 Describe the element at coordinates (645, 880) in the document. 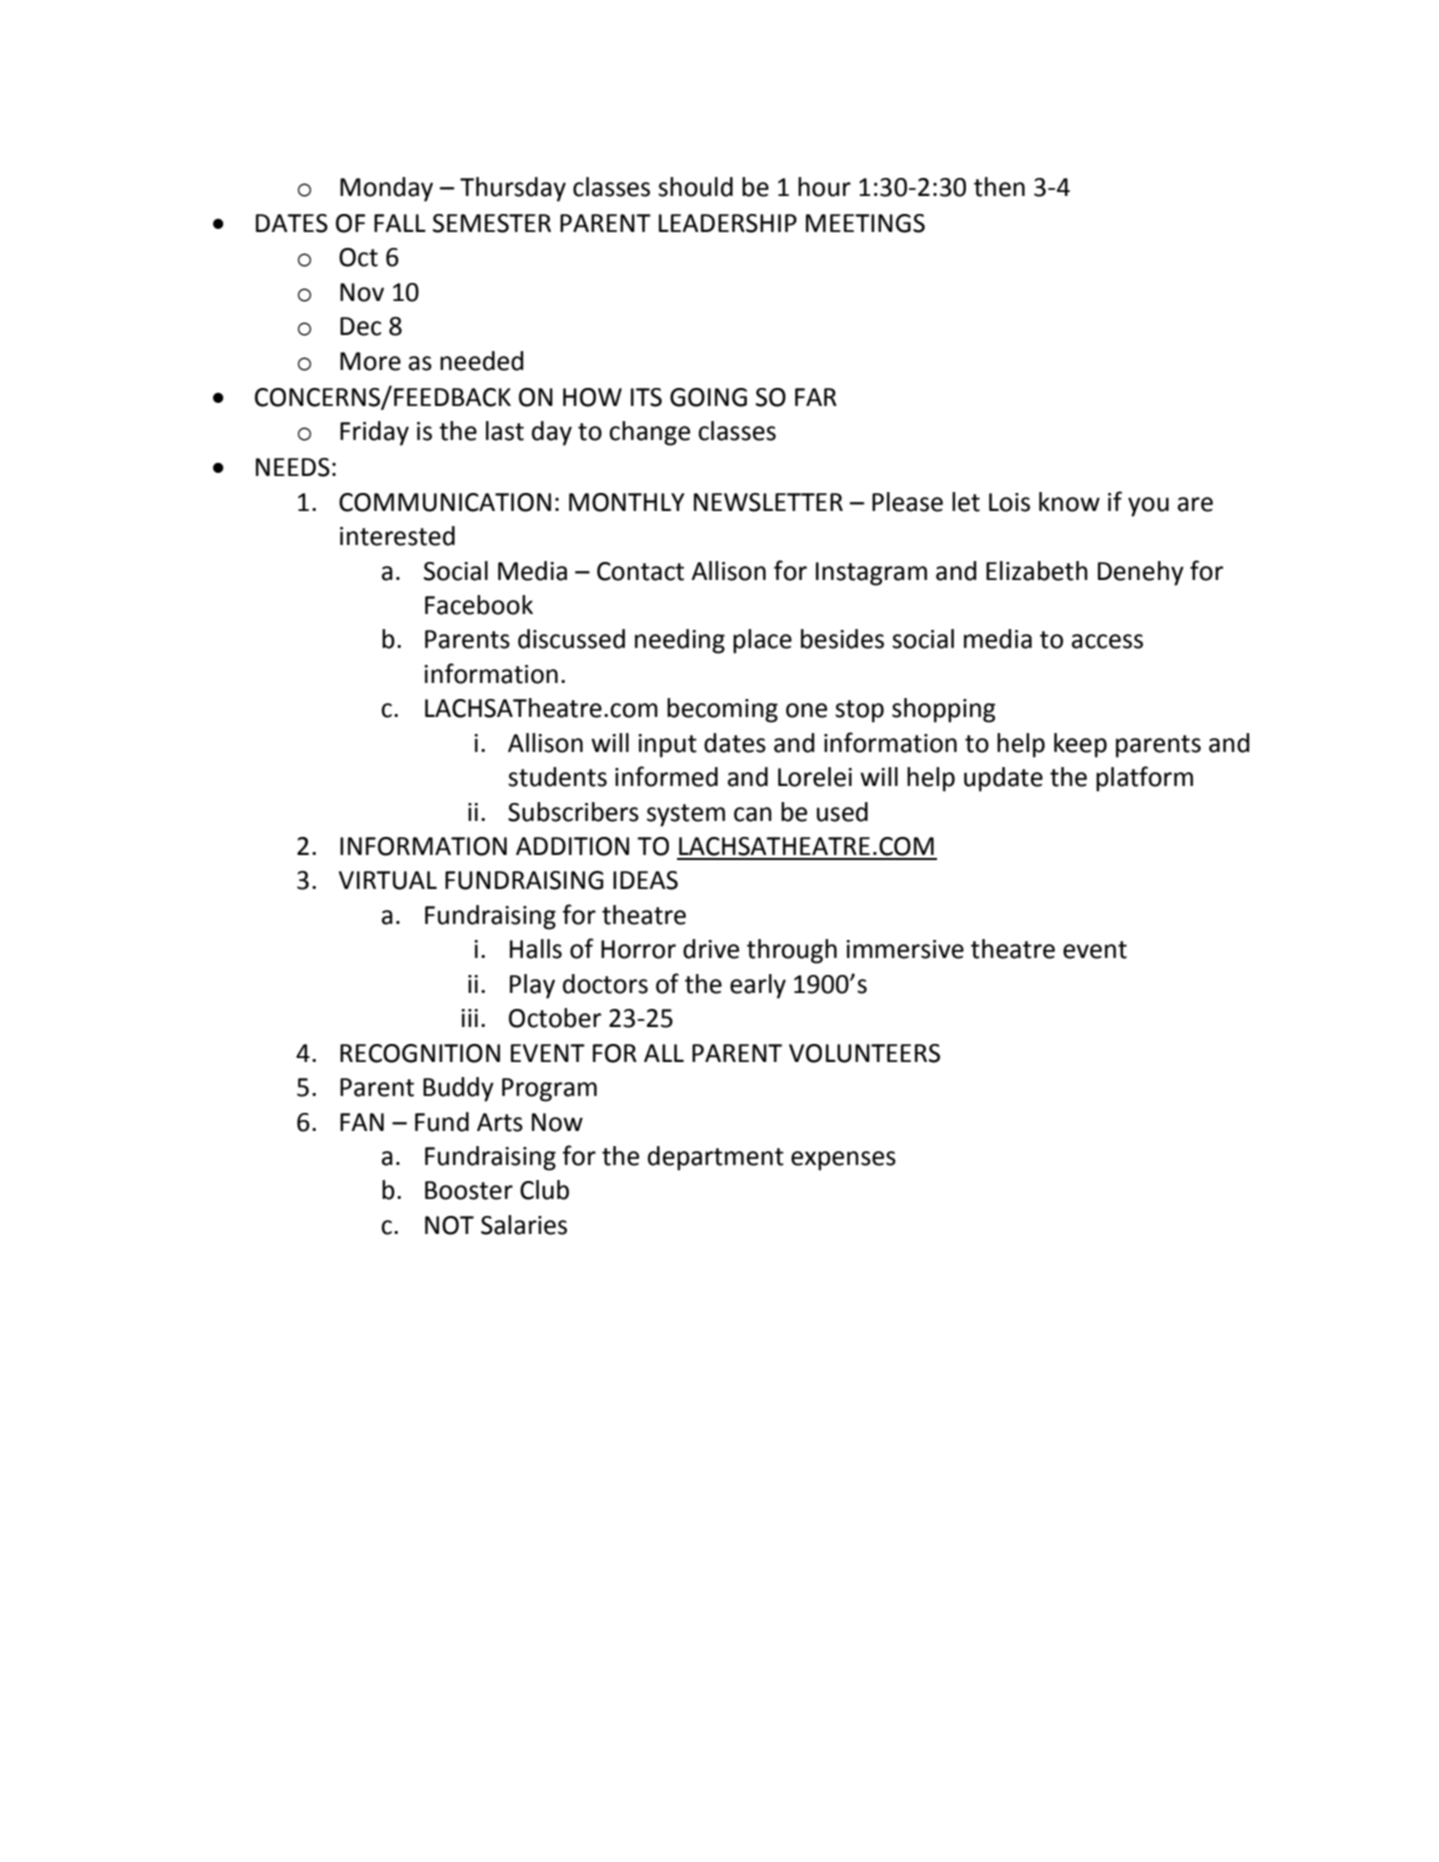

I see `IDEAS` at that location.
